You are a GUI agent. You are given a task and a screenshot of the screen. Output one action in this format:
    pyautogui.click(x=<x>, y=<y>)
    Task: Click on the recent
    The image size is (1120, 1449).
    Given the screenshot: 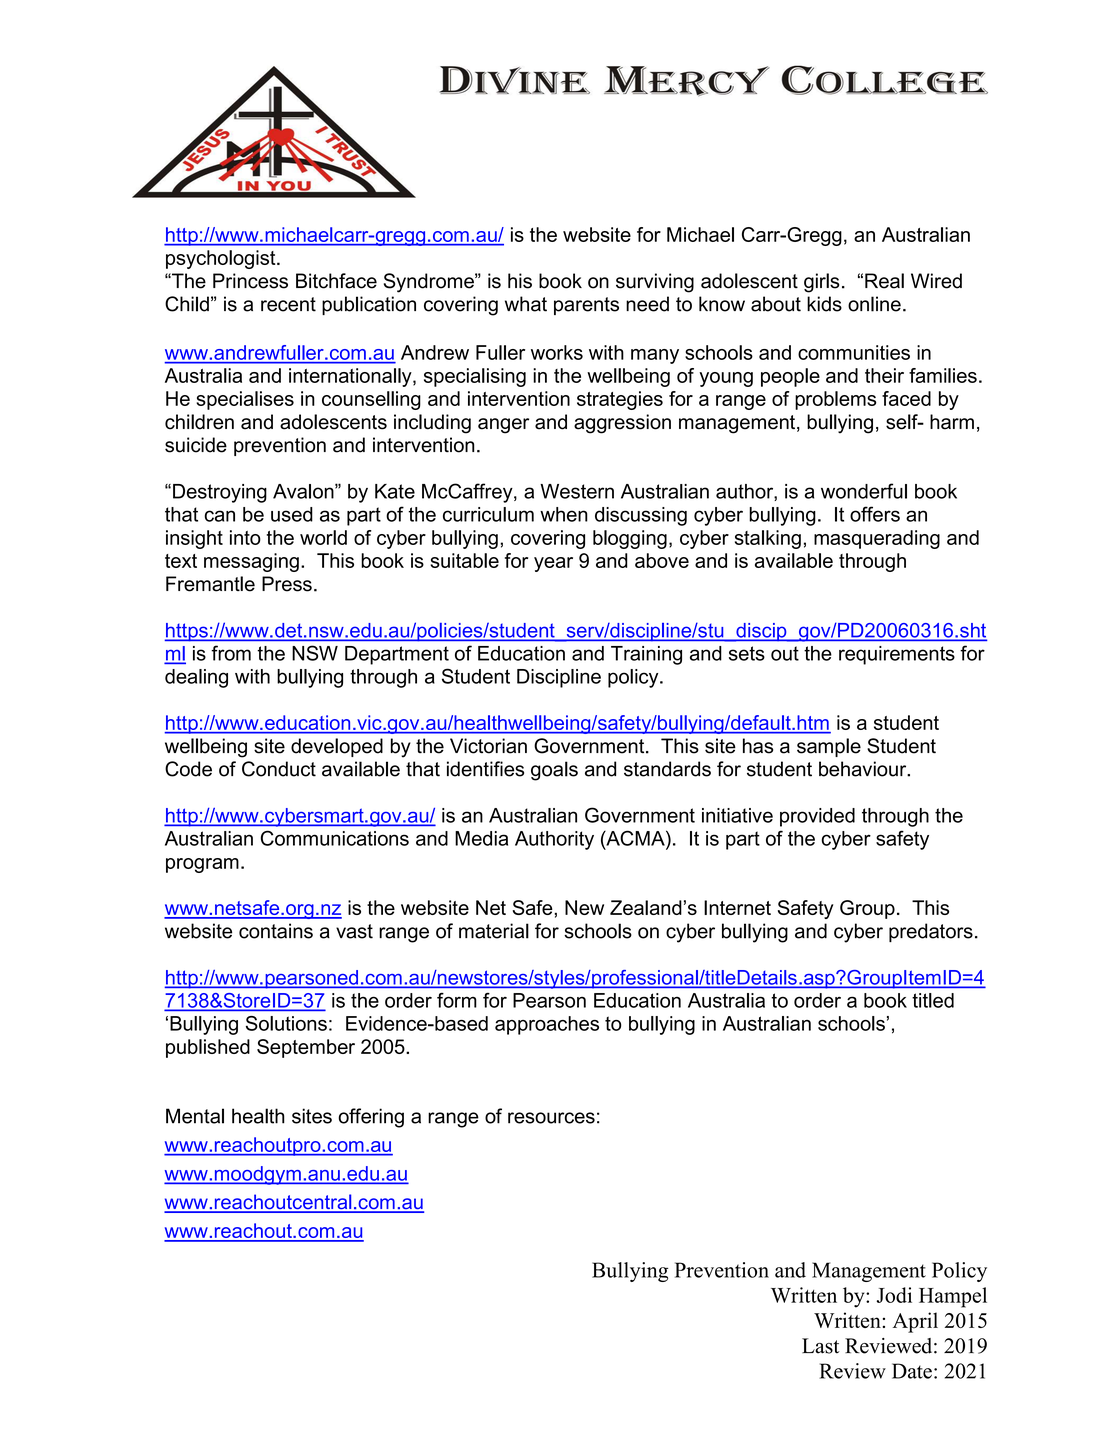 What is the action you would take?
    pyautogui.click(x=288, y=304)
